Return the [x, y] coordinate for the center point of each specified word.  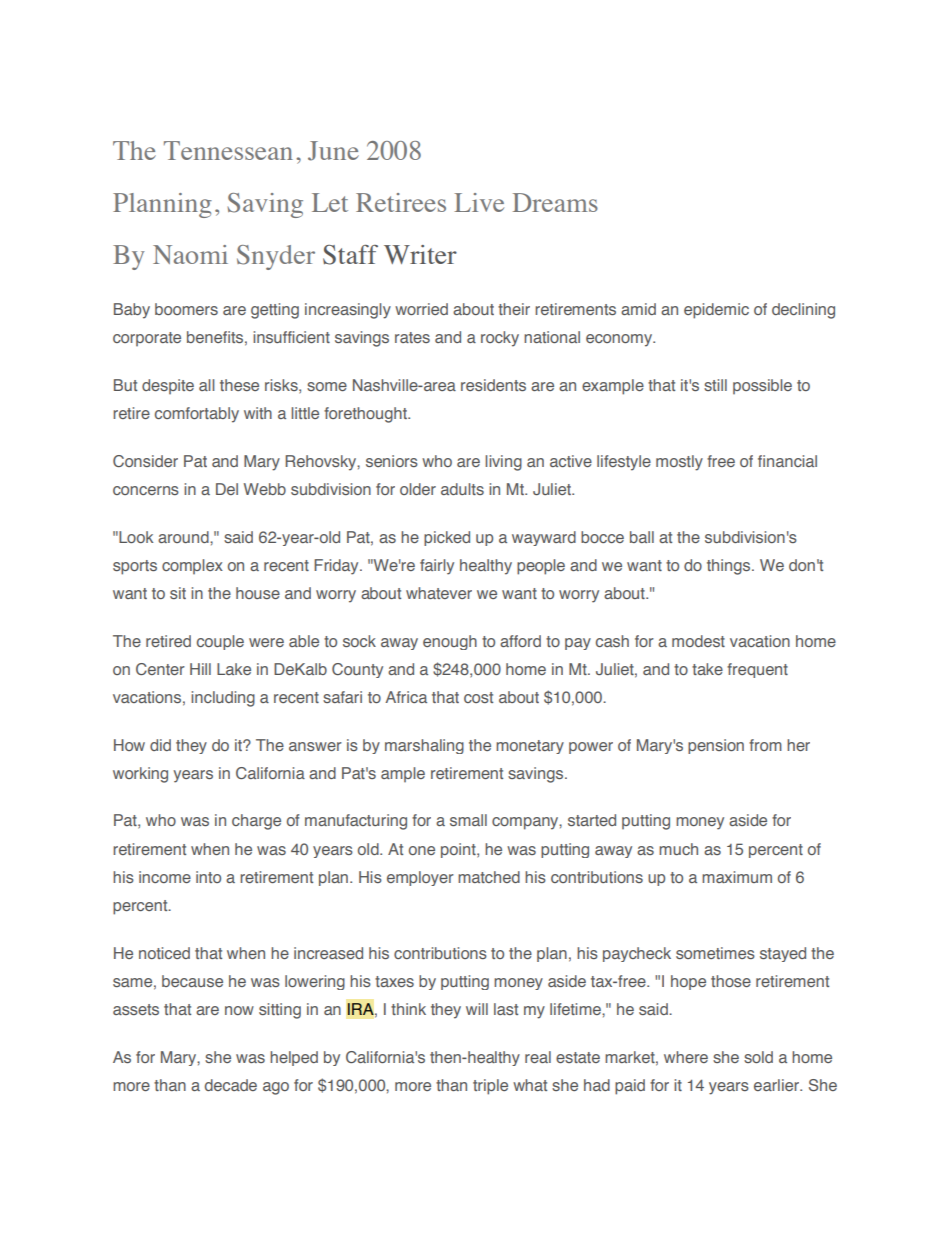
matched [489, 877]
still [715, 385]
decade [231, 1085]
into [208, 877]
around [184, 537]
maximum [737, 877]
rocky [500, 339]
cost [478, 697]
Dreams [555, 202]
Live [479, 202]
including [223, 699]
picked [447, 538]
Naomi [190, 254]
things [730, 567]
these [239, 385]
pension [716, 746]
